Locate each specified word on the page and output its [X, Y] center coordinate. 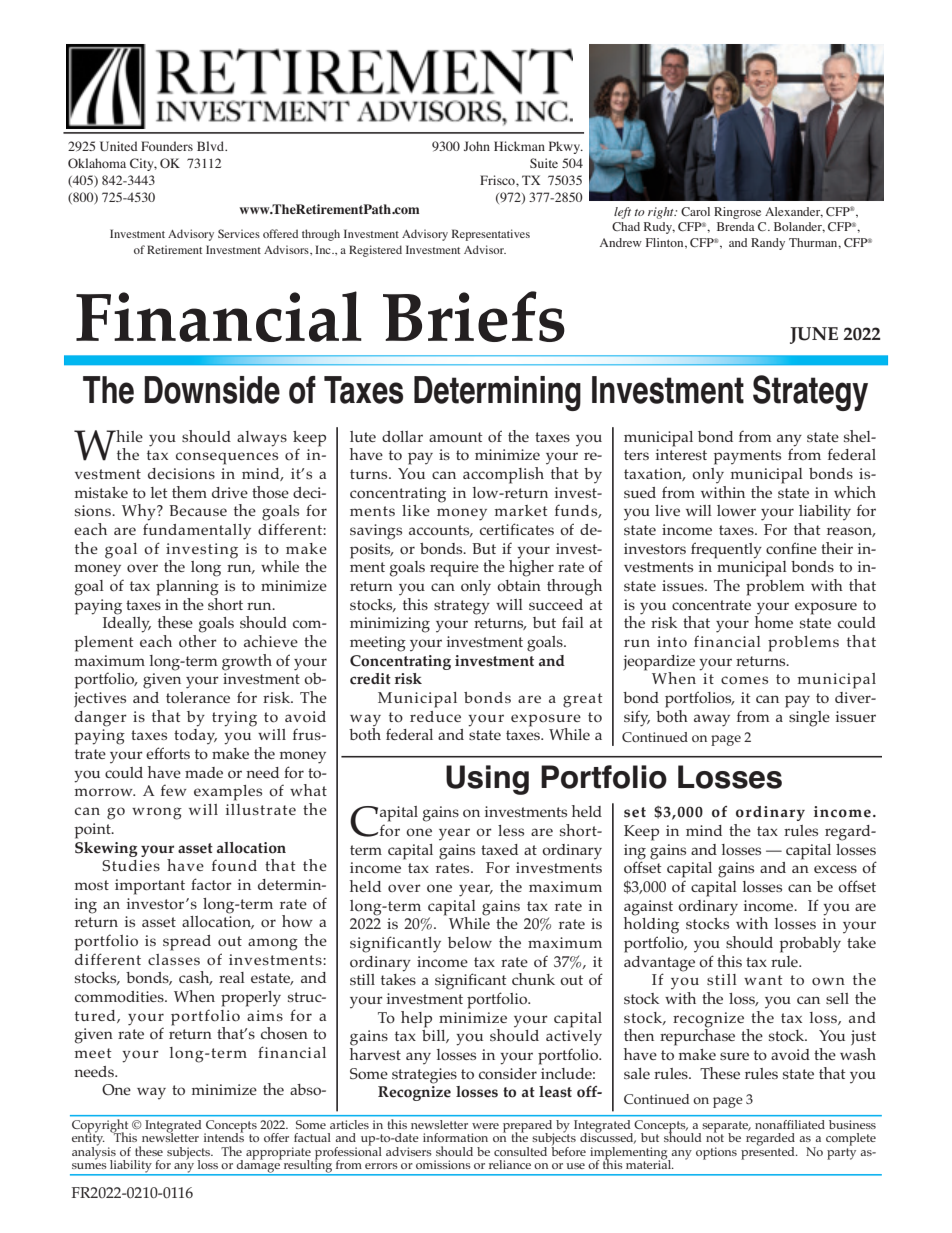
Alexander [794, 212]
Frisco [498, 180]
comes [744, 680]
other [198, 640]
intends [224, 1136]
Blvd [211, 146]
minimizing [390, 625]
